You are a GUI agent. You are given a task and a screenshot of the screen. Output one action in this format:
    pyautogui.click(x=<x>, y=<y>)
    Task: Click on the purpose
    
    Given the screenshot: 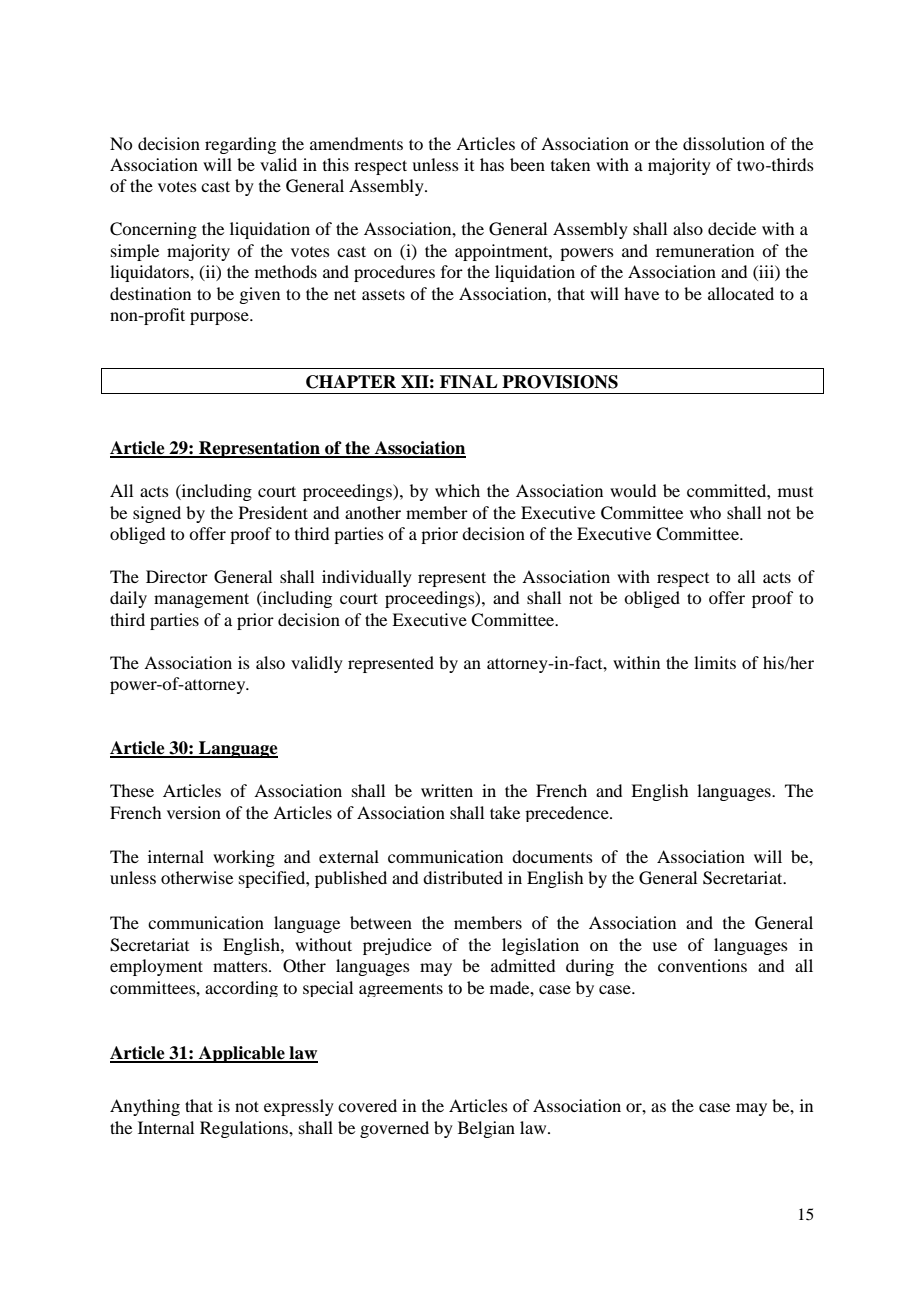 What is the action you would take?
    pyautogui.click(x=220, y=318)
